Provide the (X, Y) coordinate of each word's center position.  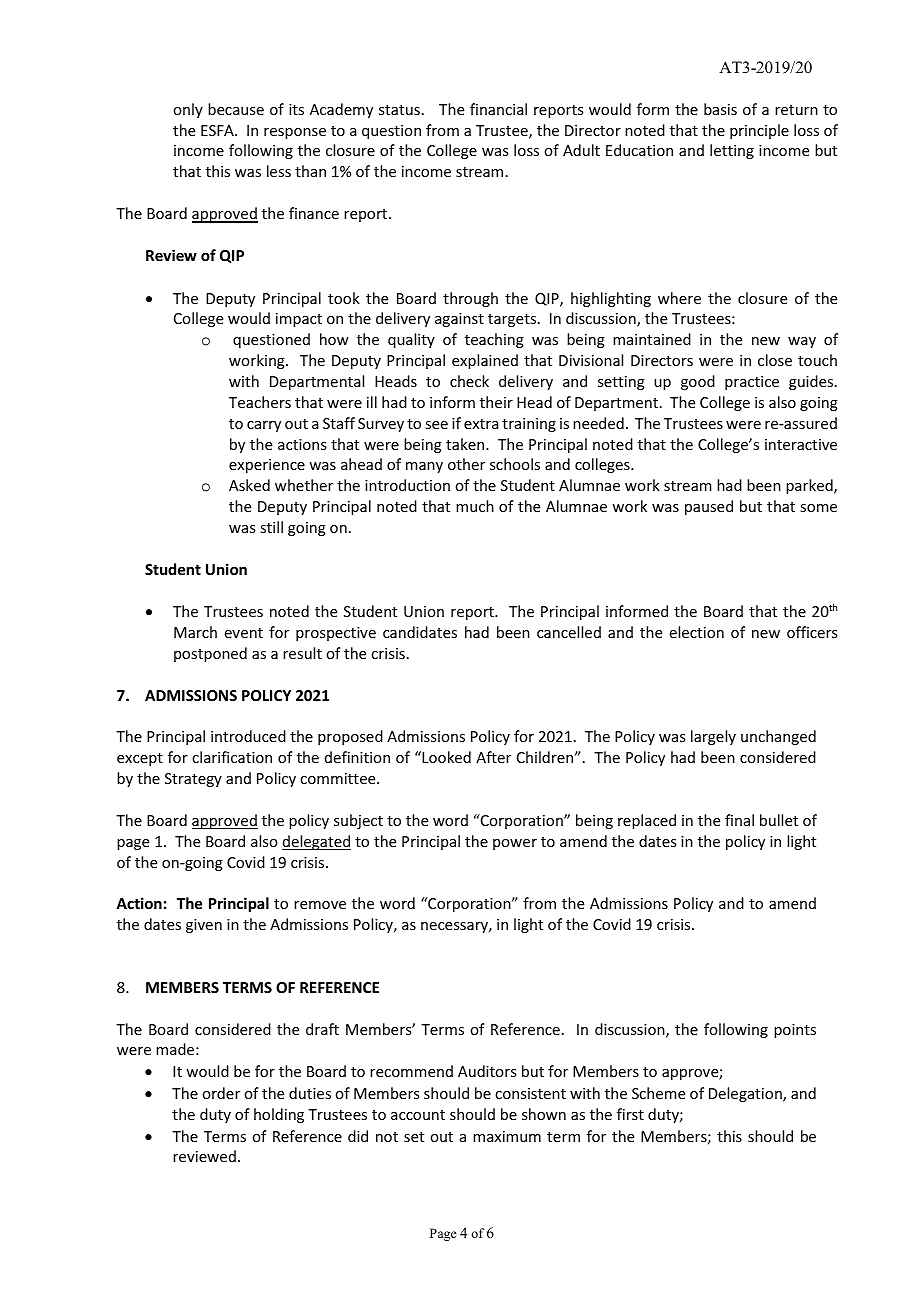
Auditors (487, 1071)
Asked (249, 485)
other (466, 464)
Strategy (193, 780)
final (739, 820)
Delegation (746, 1094)
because (236, 109)
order (221, 1093)
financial (498, 109)
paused (709, 507)
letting (732, 151)
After (493, 757)
